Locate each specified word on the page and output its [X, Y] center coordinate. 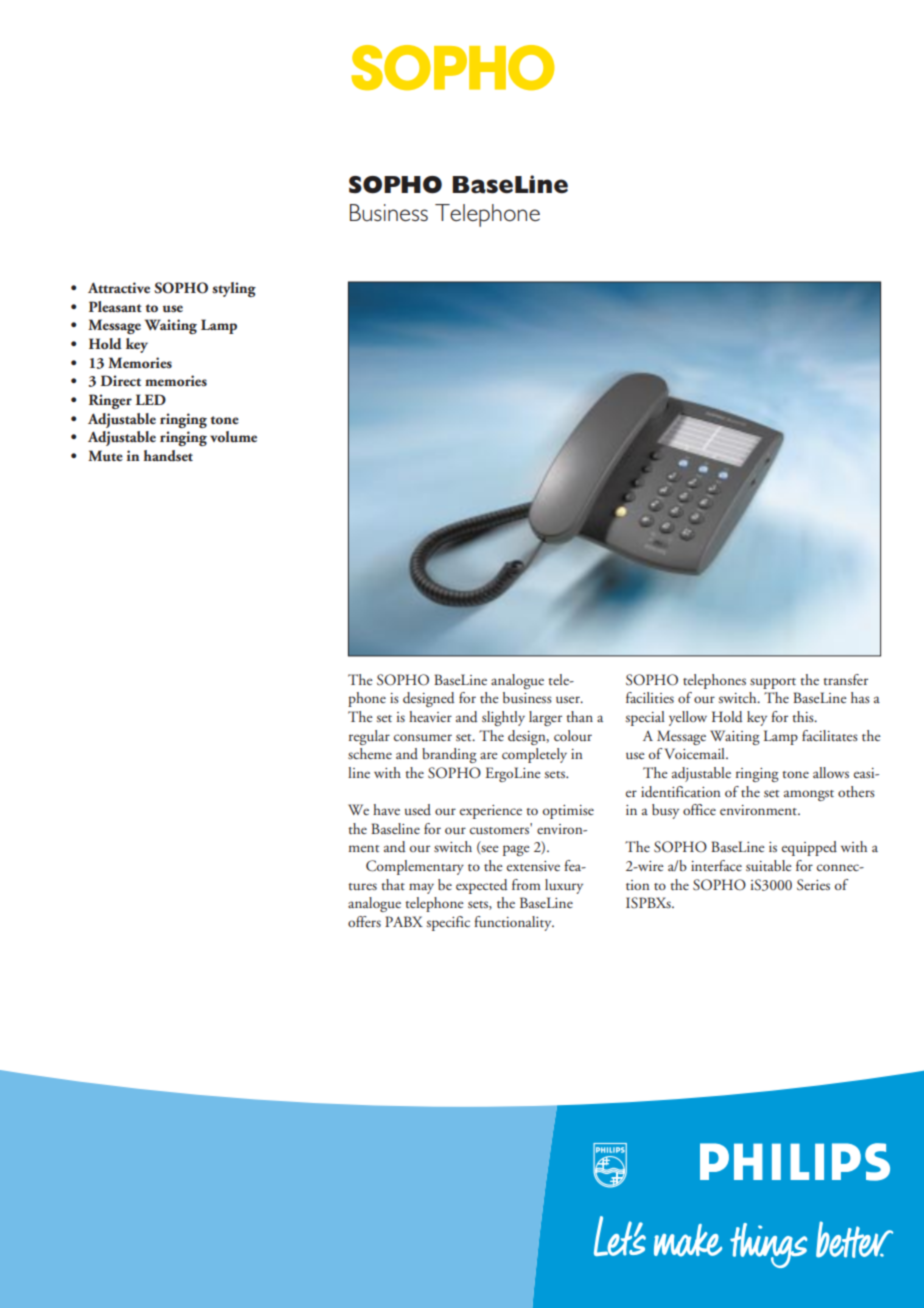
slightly [503, 718]
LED [151, 399]
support [773, 683]
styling [234, 289]
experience [491, 812]
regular [369, 737]
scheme [370, 753]
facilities [650, 697]
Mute [105, 455]
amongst [809, 795]
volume [233, 437]
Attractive [119, 287]
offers [364, 921]
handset [168, 455]
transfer [845, 679]
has [860, 697]
